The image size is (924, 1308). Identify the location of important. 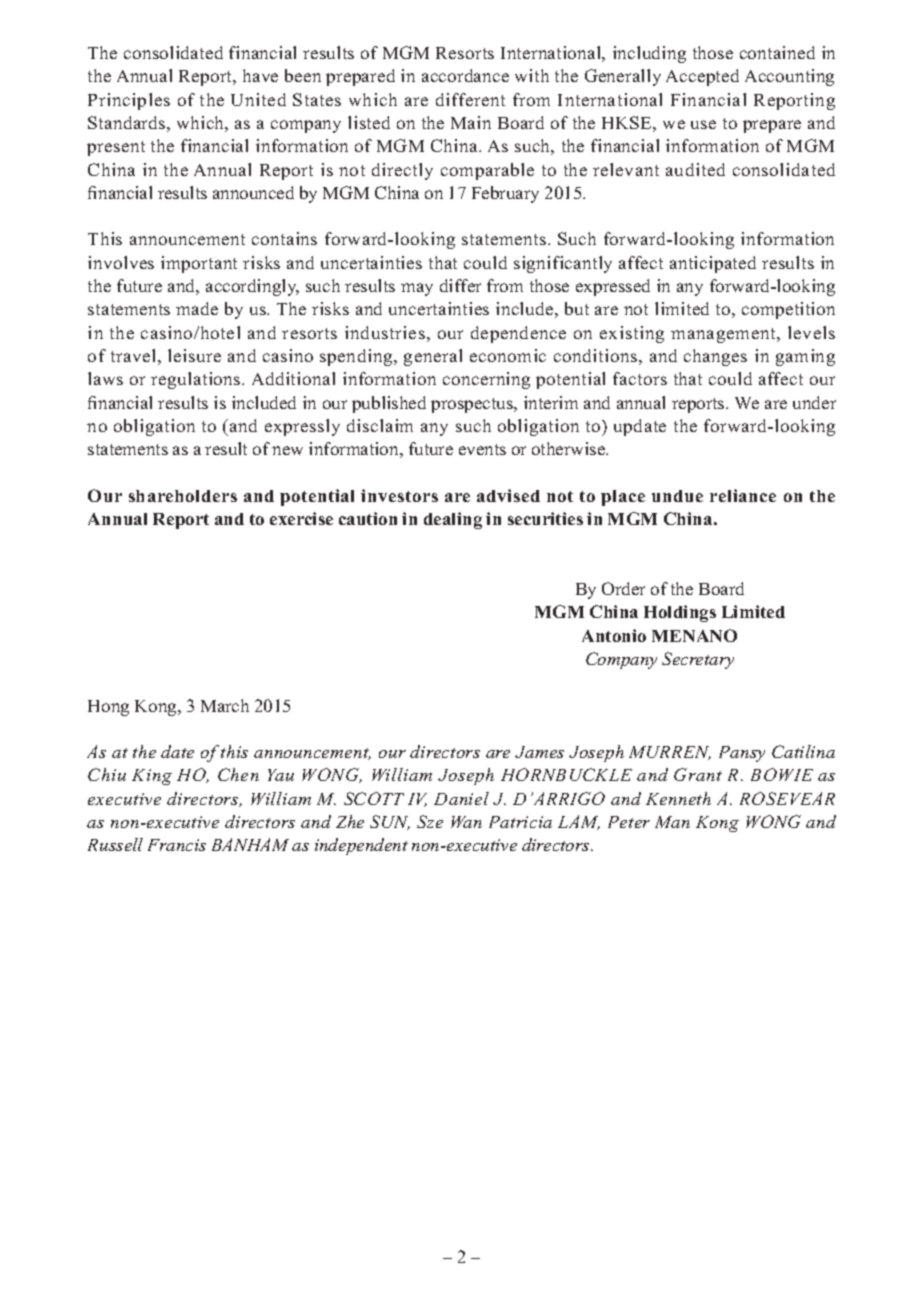
(199, 264).
